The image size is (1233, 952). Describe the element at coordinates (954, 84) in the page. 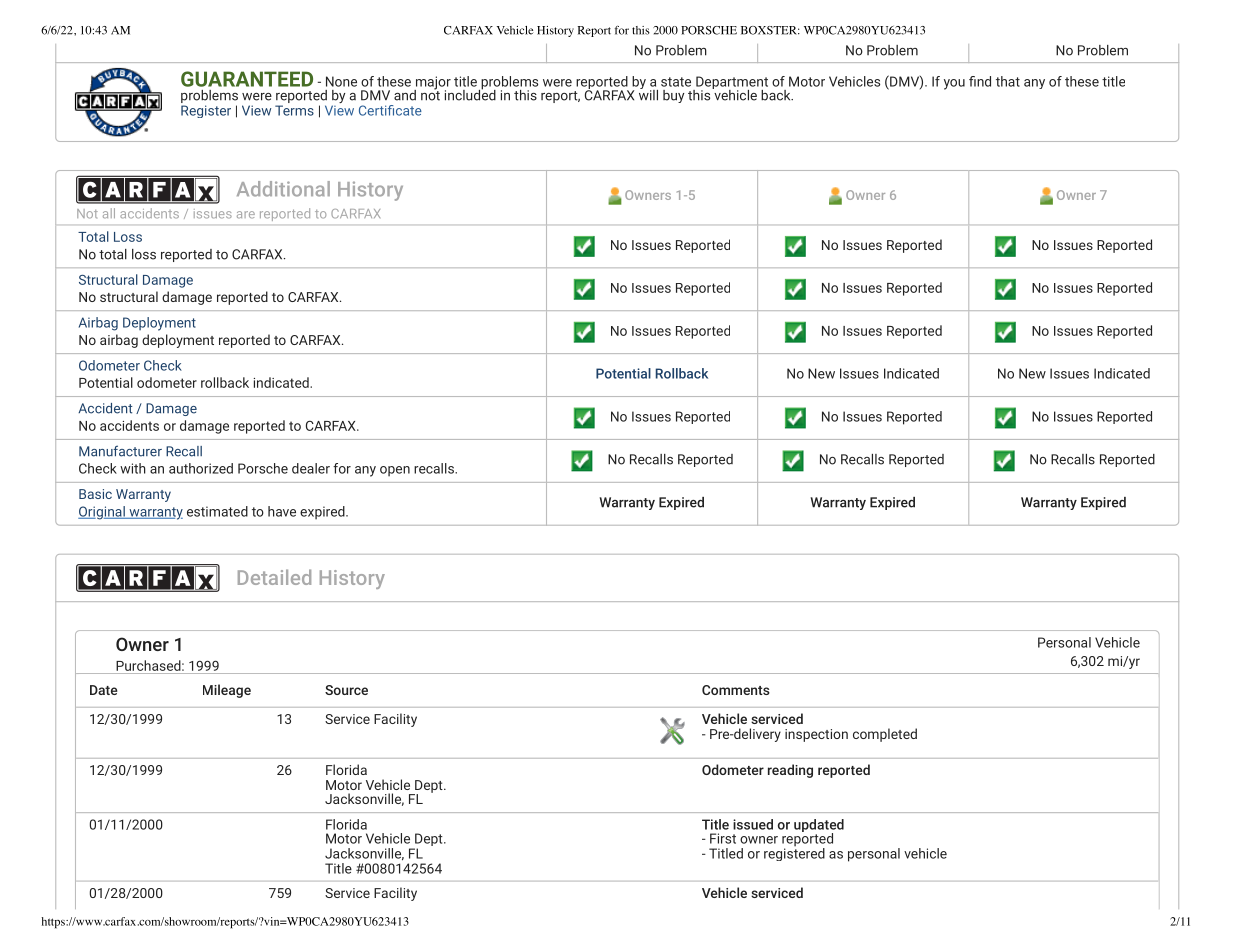

I see `you` at that location.
